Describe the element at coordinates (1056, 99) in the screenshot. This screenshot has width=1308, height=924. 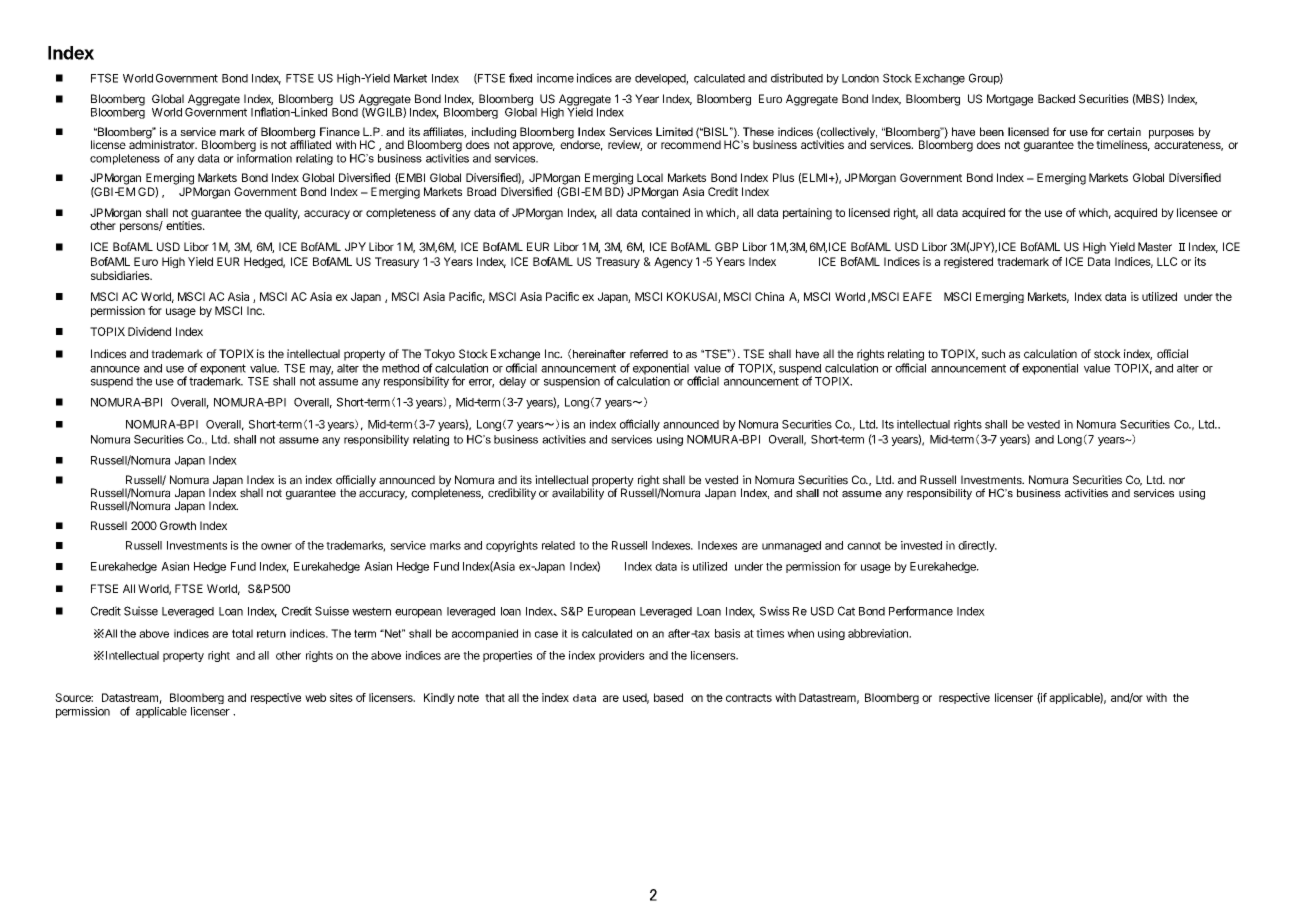
I see `Backed` at that location.
